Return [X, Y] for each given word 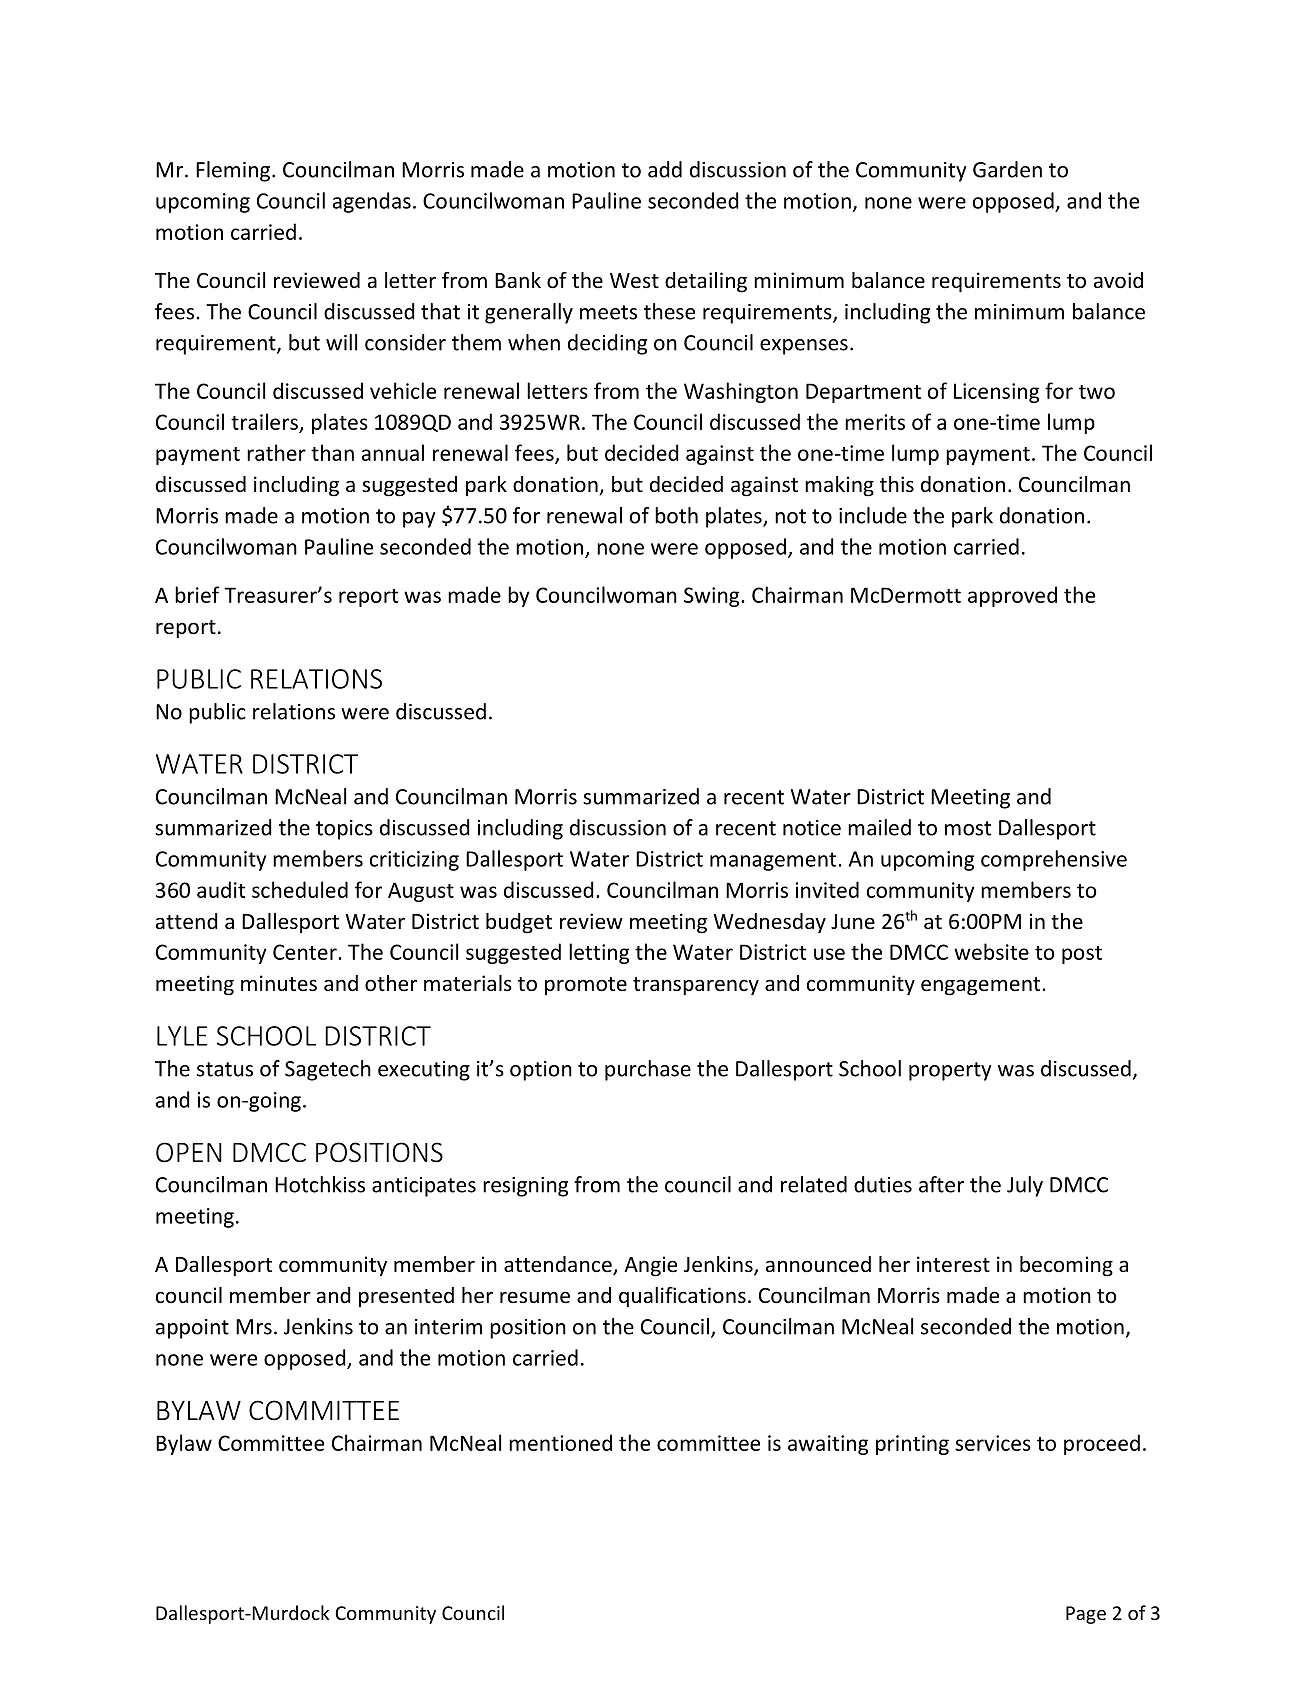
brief [197, 594]
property [950, 1071]
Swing [713, 597]
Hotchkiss [320, 1184]
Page [1086, 1615]
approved [1012, 596]
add [665, 169]
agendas [372, 202]
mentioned [560, 1442]
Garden [1007, 169]
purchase [648, 1070]
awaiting [828, 1445]
